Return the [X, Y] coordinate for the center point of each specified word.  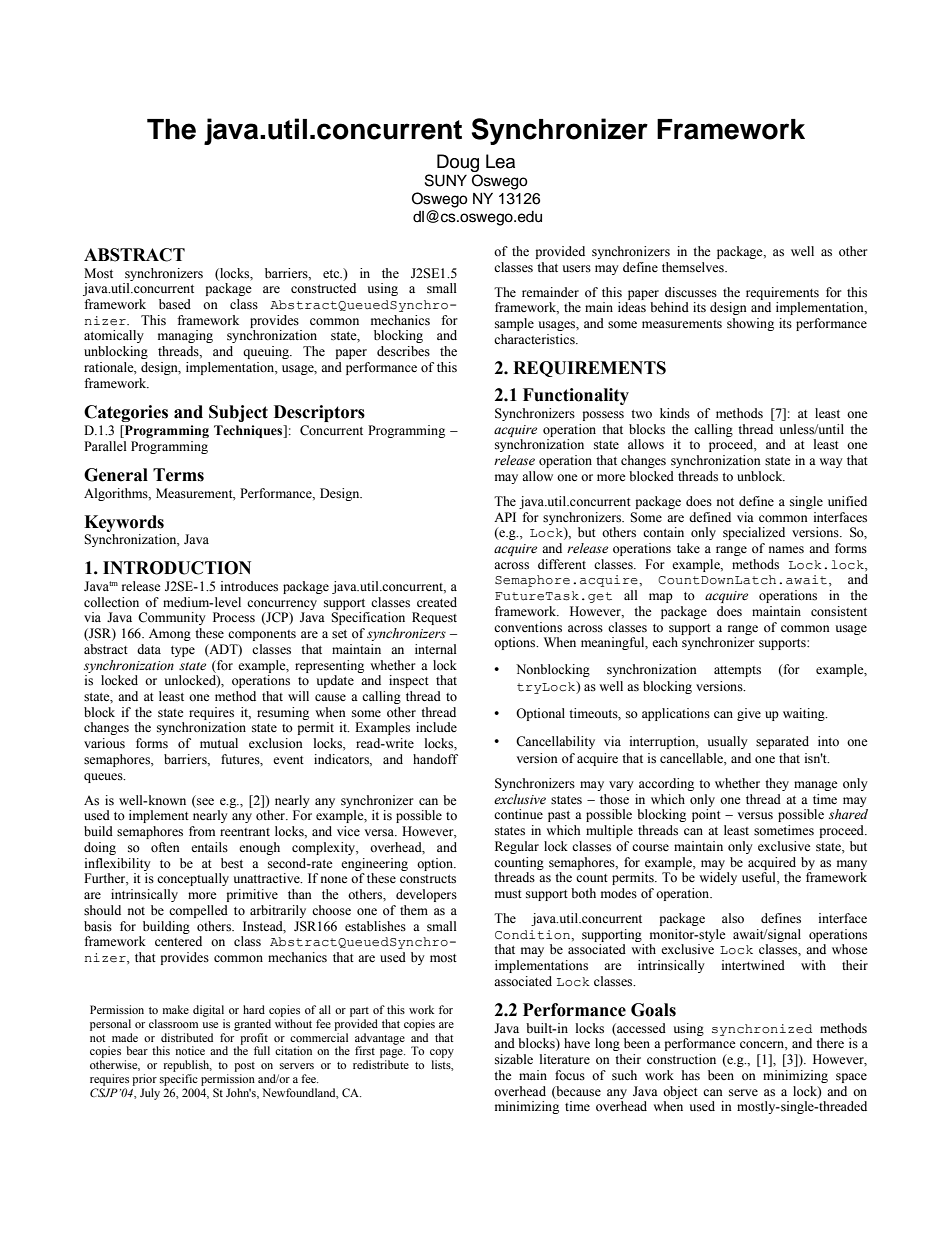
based [175, 304]
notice [190, 1050]
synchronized [762, 1030]
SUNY [446, 180]
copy [442, 1053]
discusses [691, 292]
